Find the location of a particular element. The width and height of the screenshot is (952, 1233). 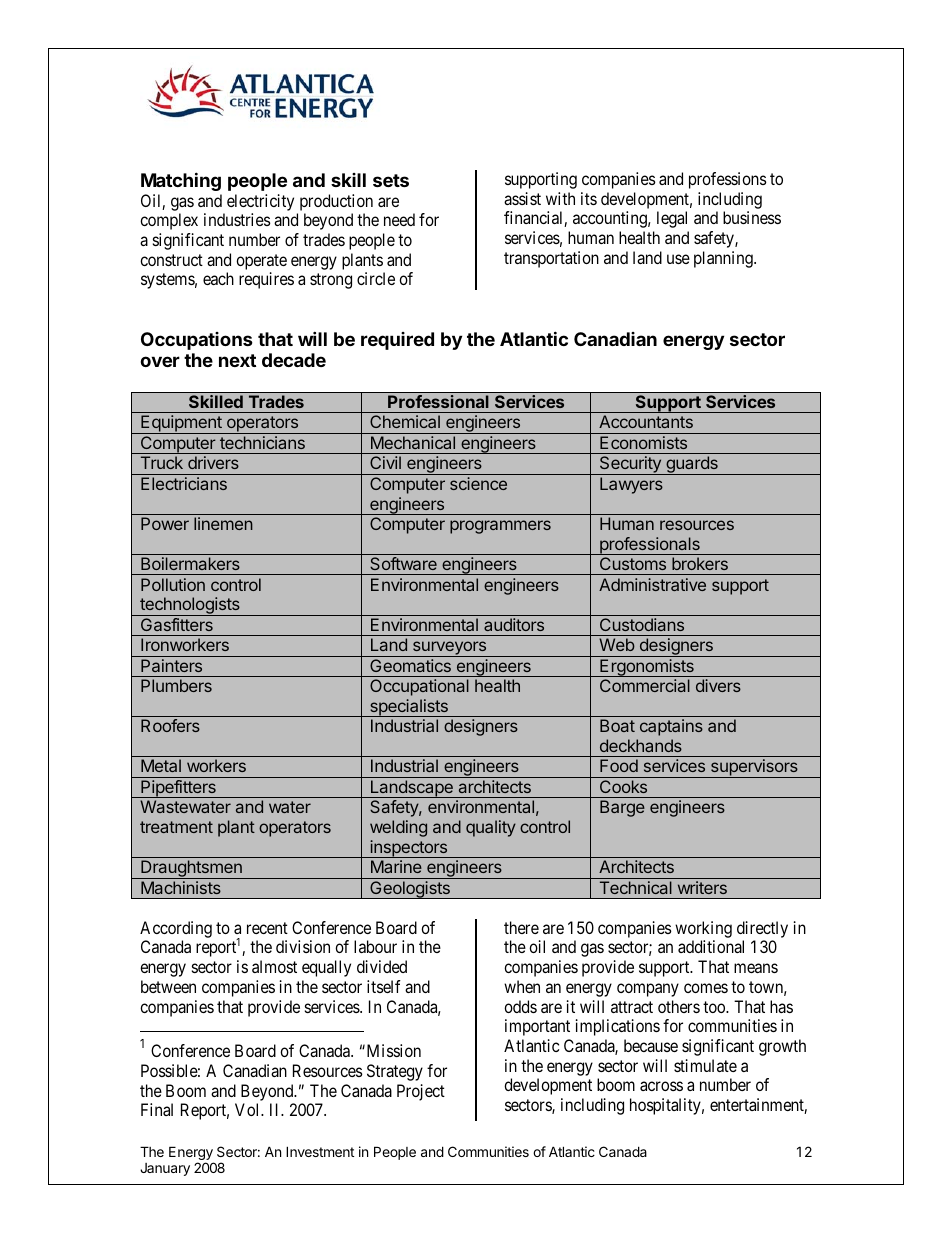

January is located at coordinates (165, 1169).
